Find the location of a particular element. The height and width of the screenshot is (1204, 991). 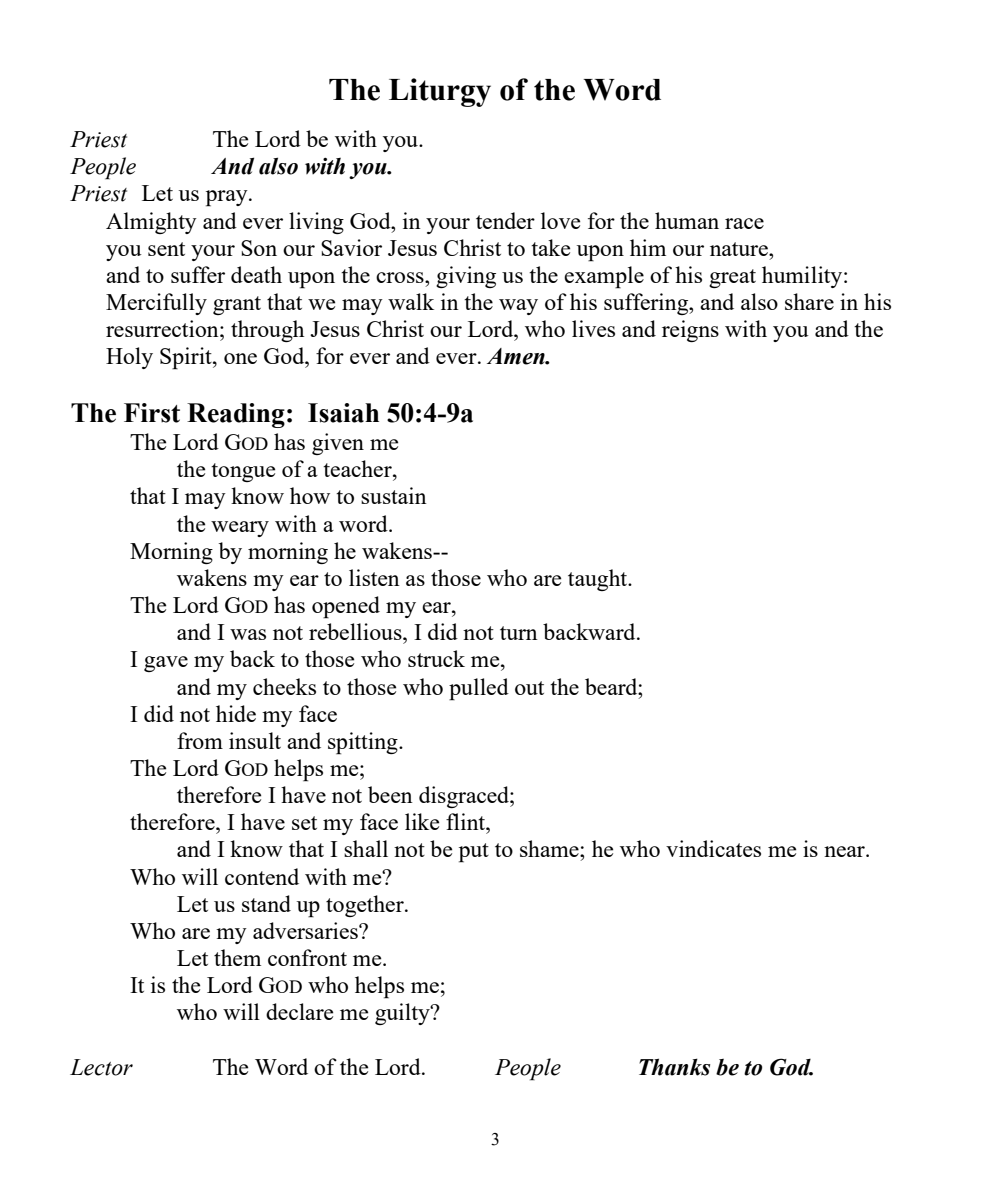

taught is located at coordinates (599, 580).
